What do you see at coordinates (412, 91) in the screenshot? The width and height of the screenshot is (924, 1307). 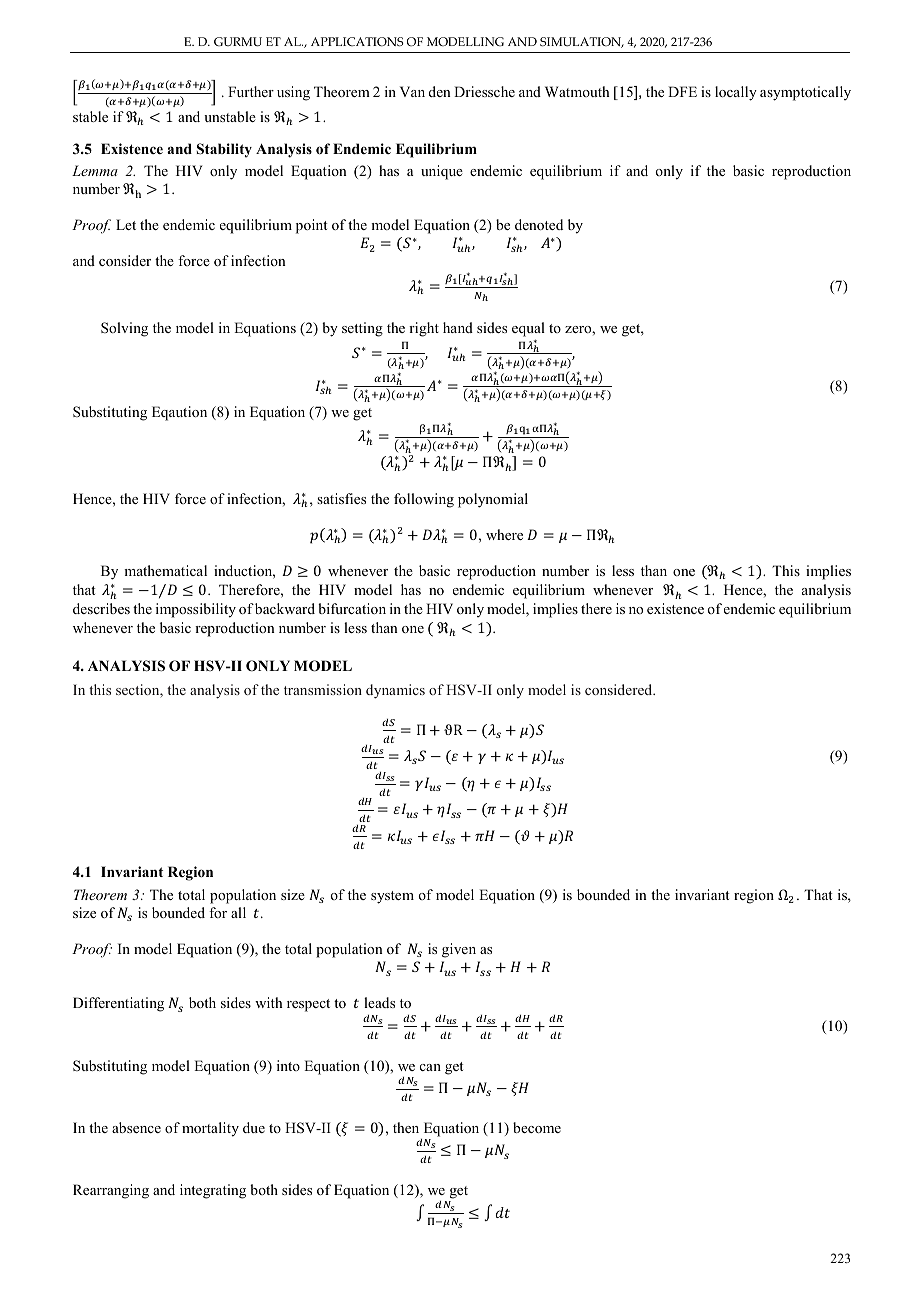 I see `Van` at bounding box center [412, 91].
